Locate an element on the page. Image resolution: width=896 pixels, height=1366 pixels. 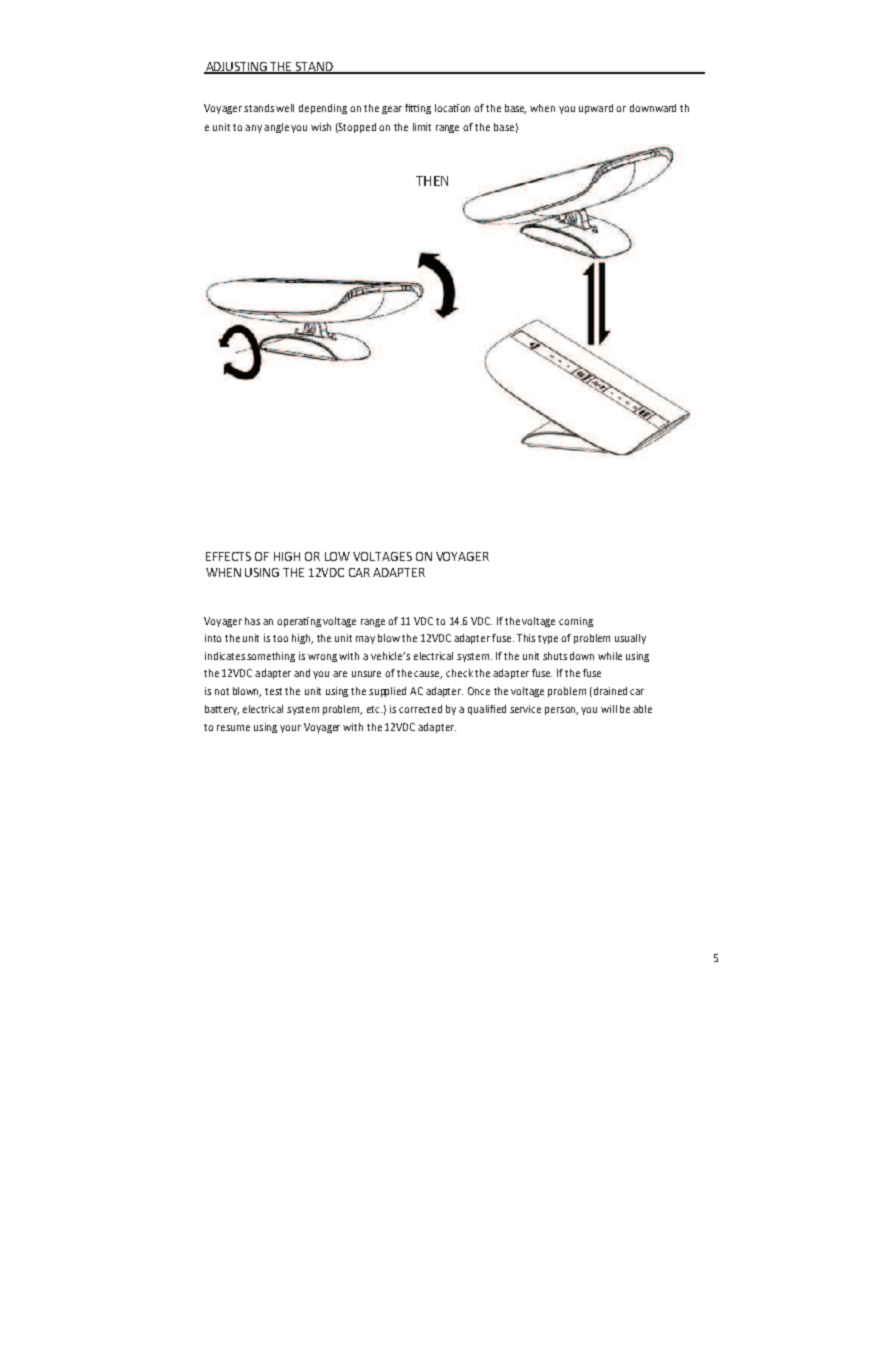
This is located at coordinates (526, 638).
